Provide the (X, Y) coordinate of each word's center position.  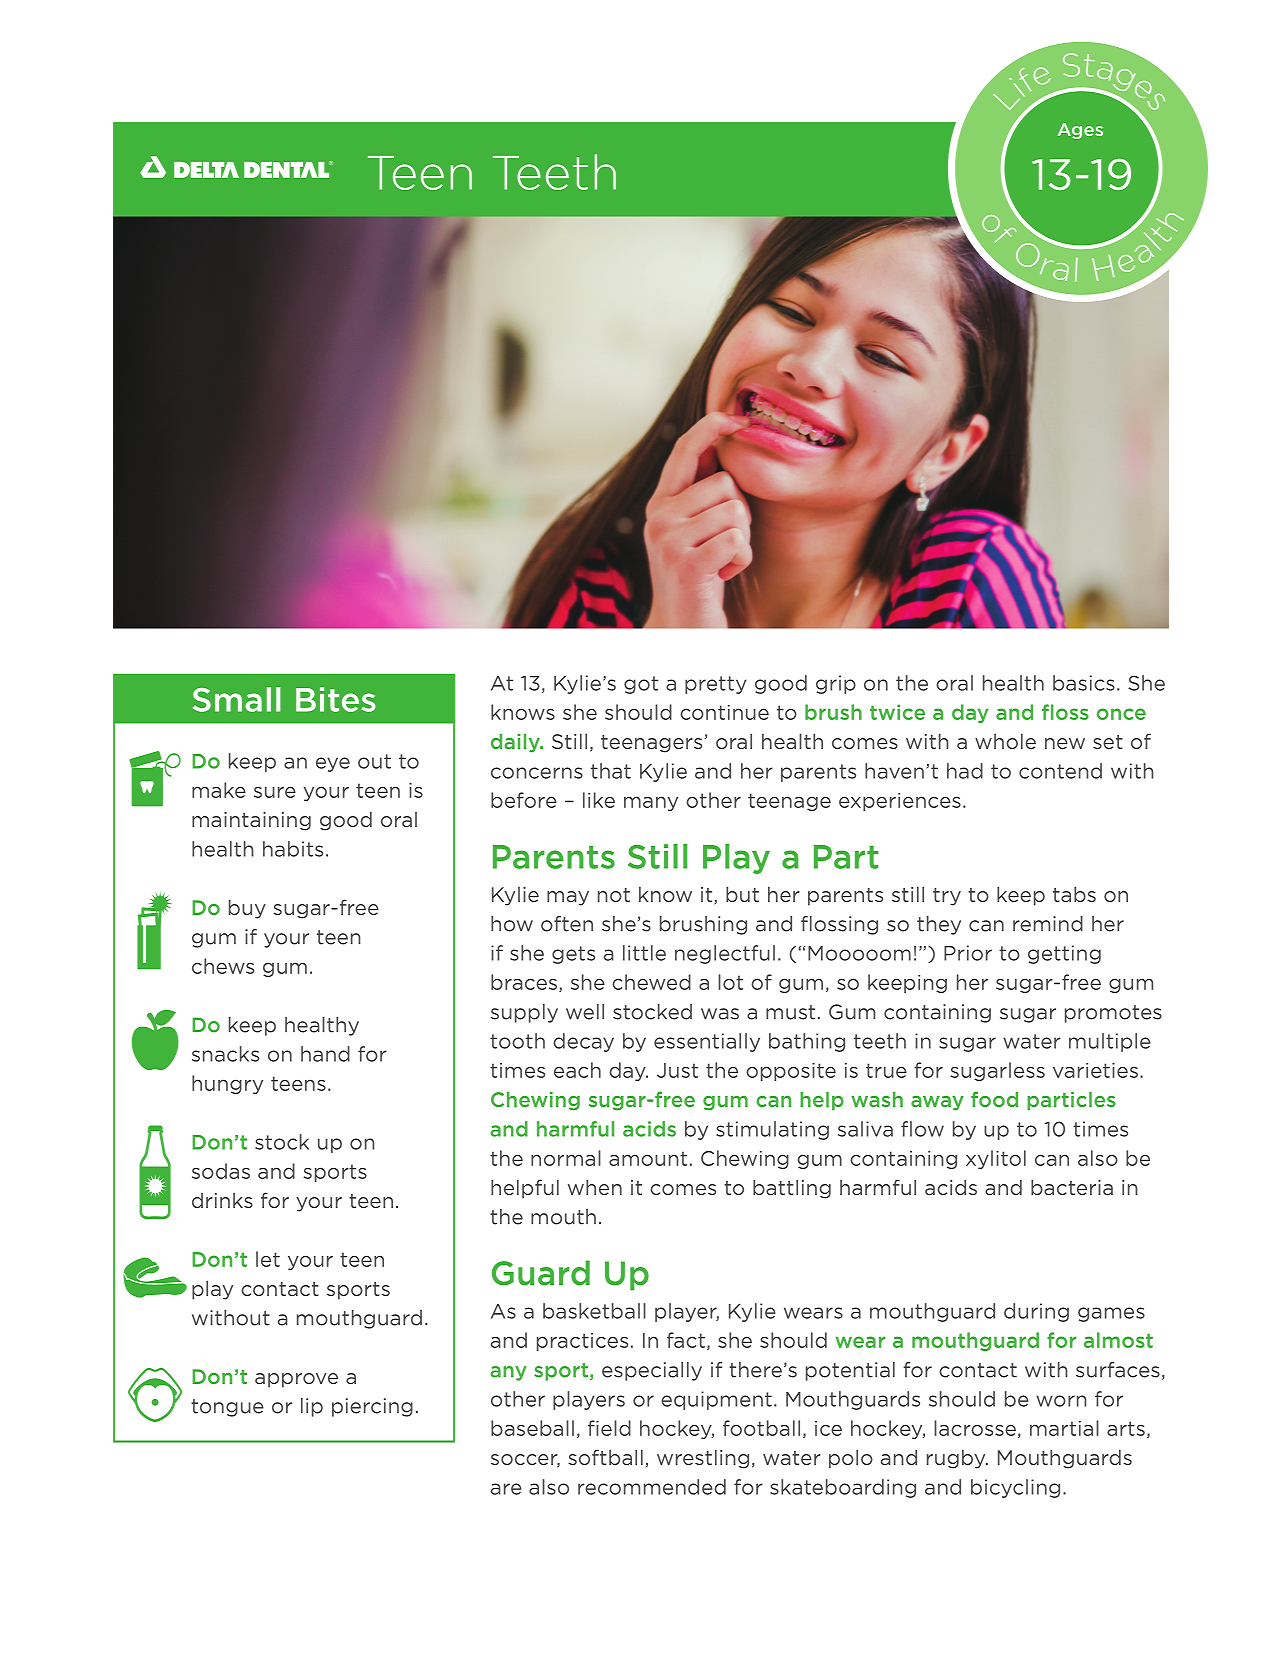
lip (312, 1407)
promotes (1113, 1014)
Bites (336, 699)
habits (293, 849)
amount (648, 1158)
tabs (1074, 894)
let (268, 1259)
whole (1005, 741)
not (614, 895)
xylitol (996, 1159)
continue (724, 712)
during (1036, 1312)
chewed (651, 982)
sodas (221, 1171)
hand (325, 1054)
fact (686, 1340)
